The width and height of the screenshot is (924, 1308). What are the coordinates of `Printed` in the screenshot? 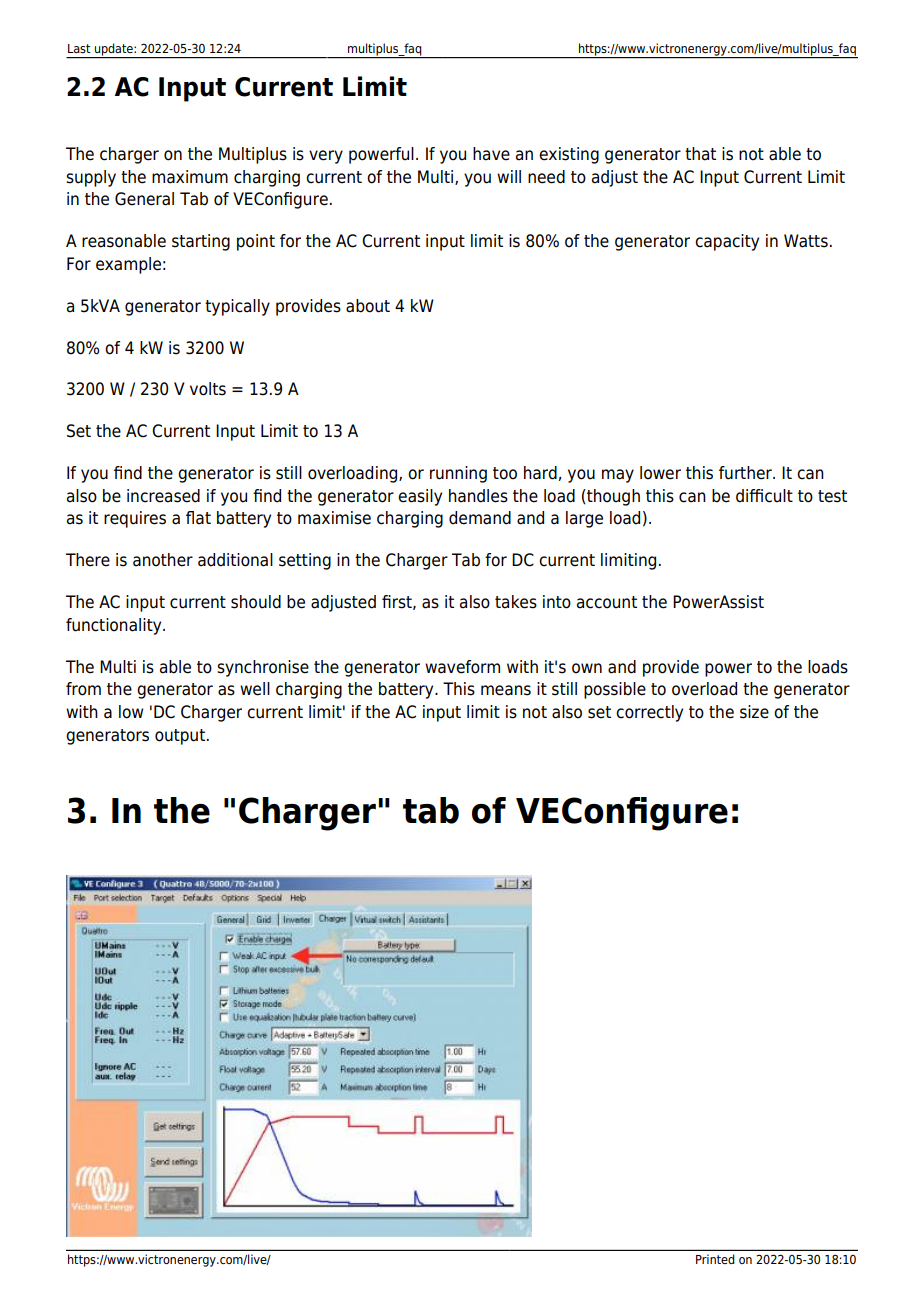 It's located at (715, 1259).
